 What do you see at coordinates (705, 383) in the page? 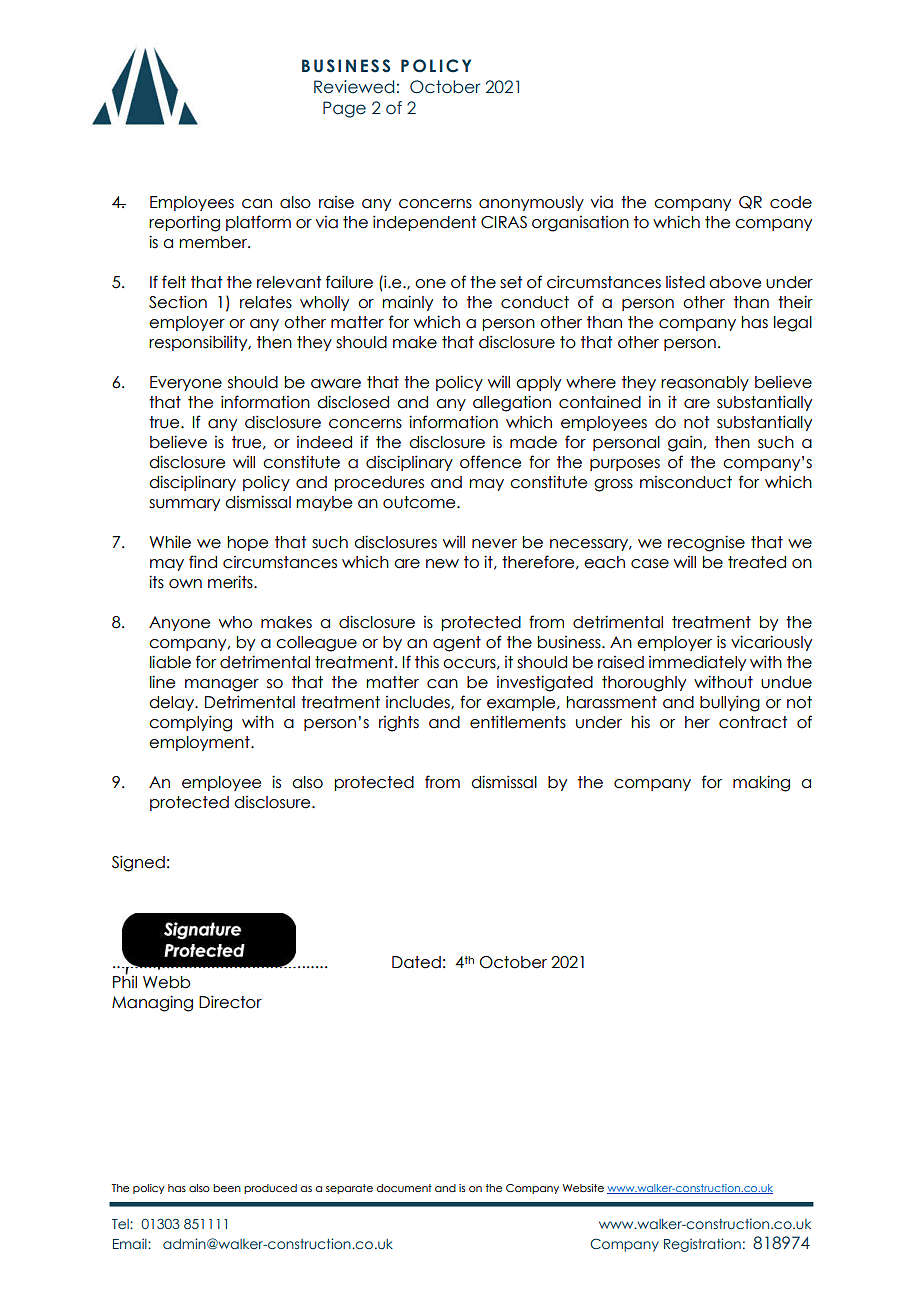
I see `reasonably` at bounding box center [705, 383].
